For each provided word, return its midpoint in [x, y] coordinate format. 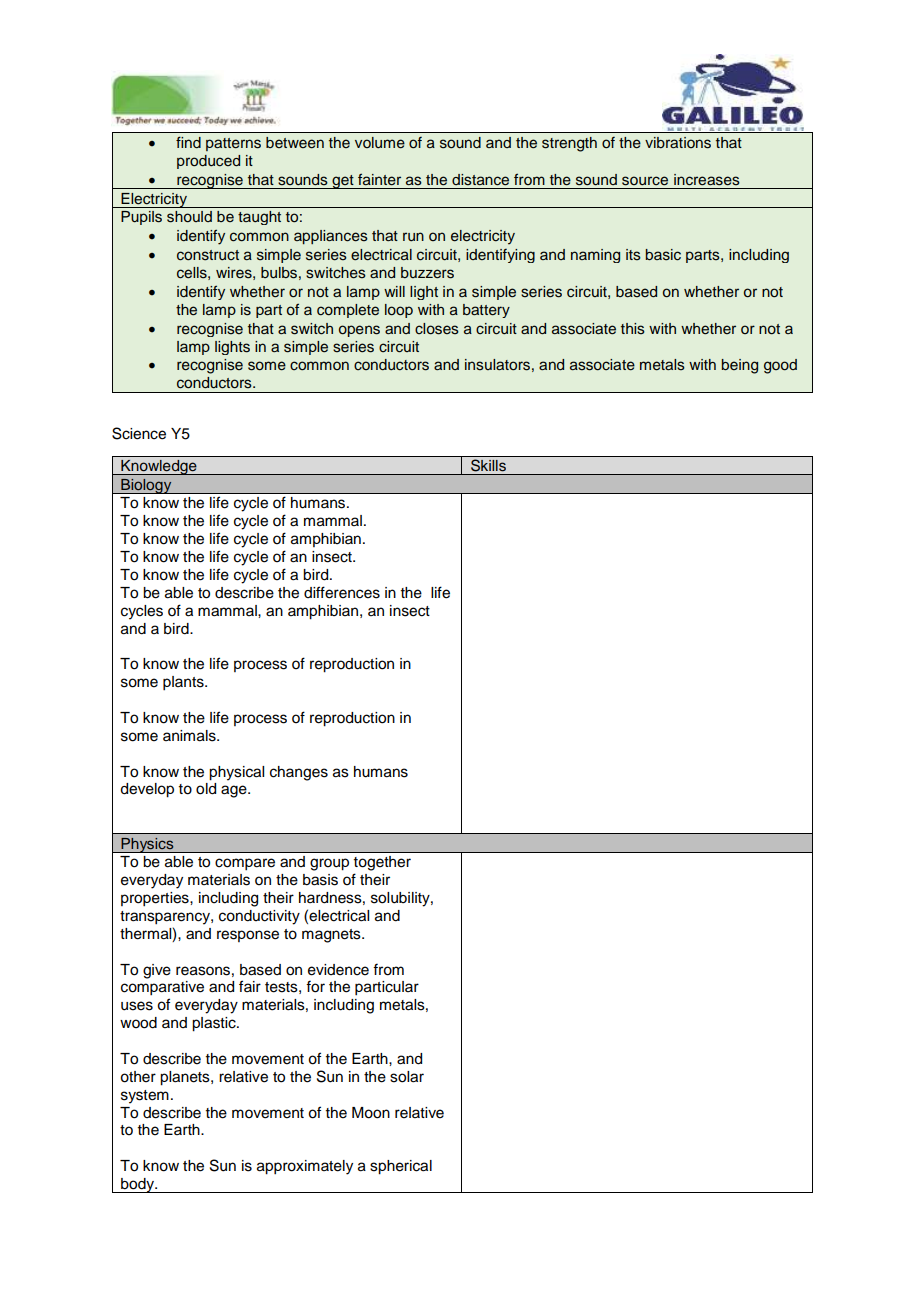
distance [480, 180]
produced [208, 162]
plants [184, 683]
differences [342, 592]
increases [707, 180]
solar [407, 1077]
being [740, 366]
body [138, 1185]
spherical [401, 1167]
